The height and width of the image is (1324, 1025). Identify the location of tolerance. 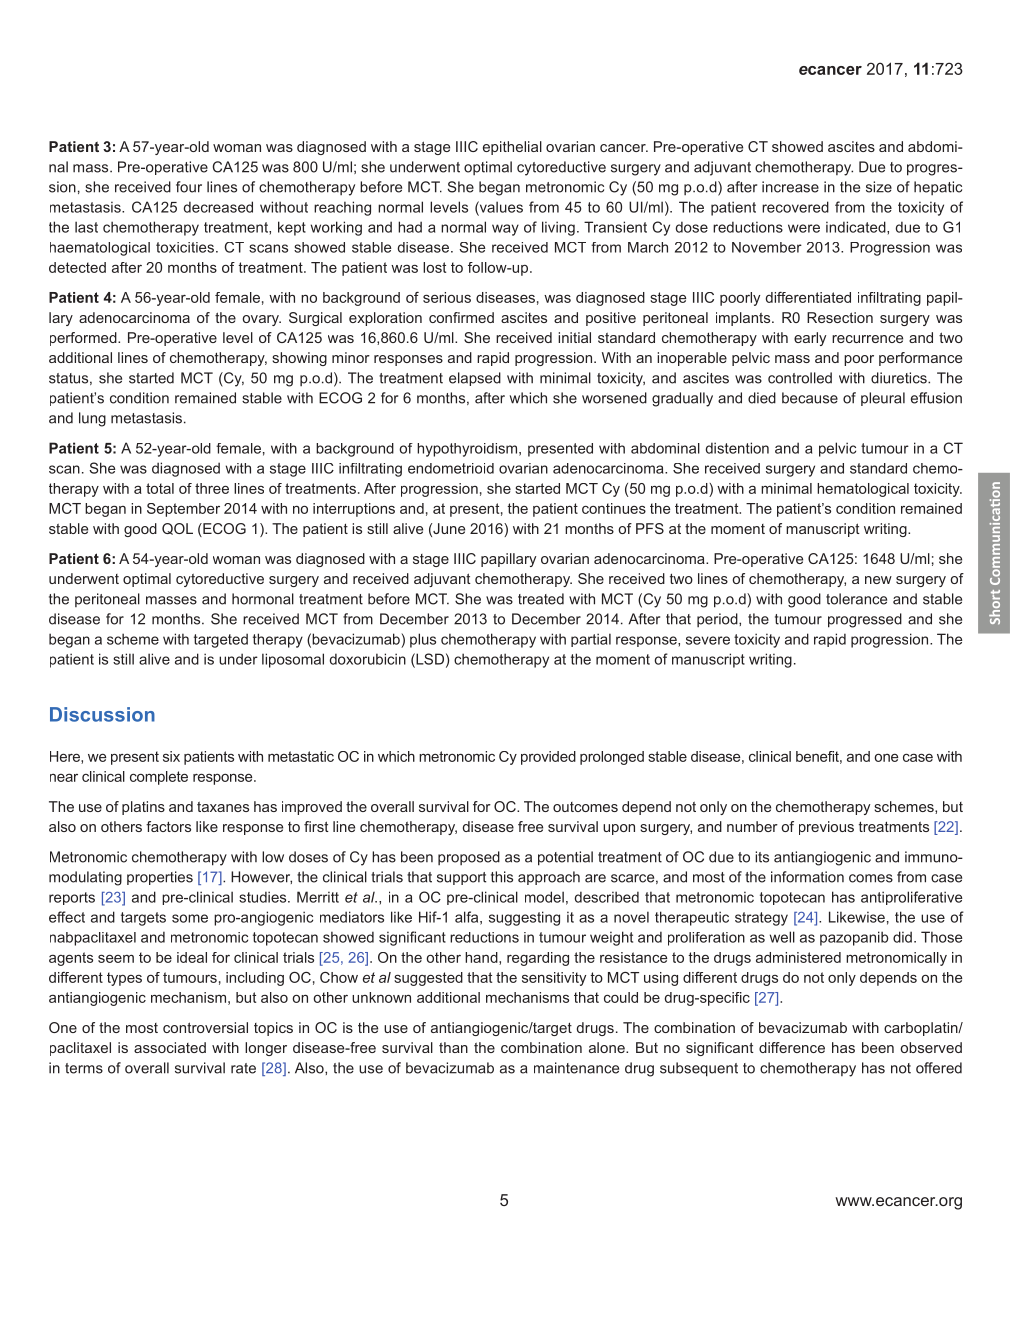
(856, 599).
